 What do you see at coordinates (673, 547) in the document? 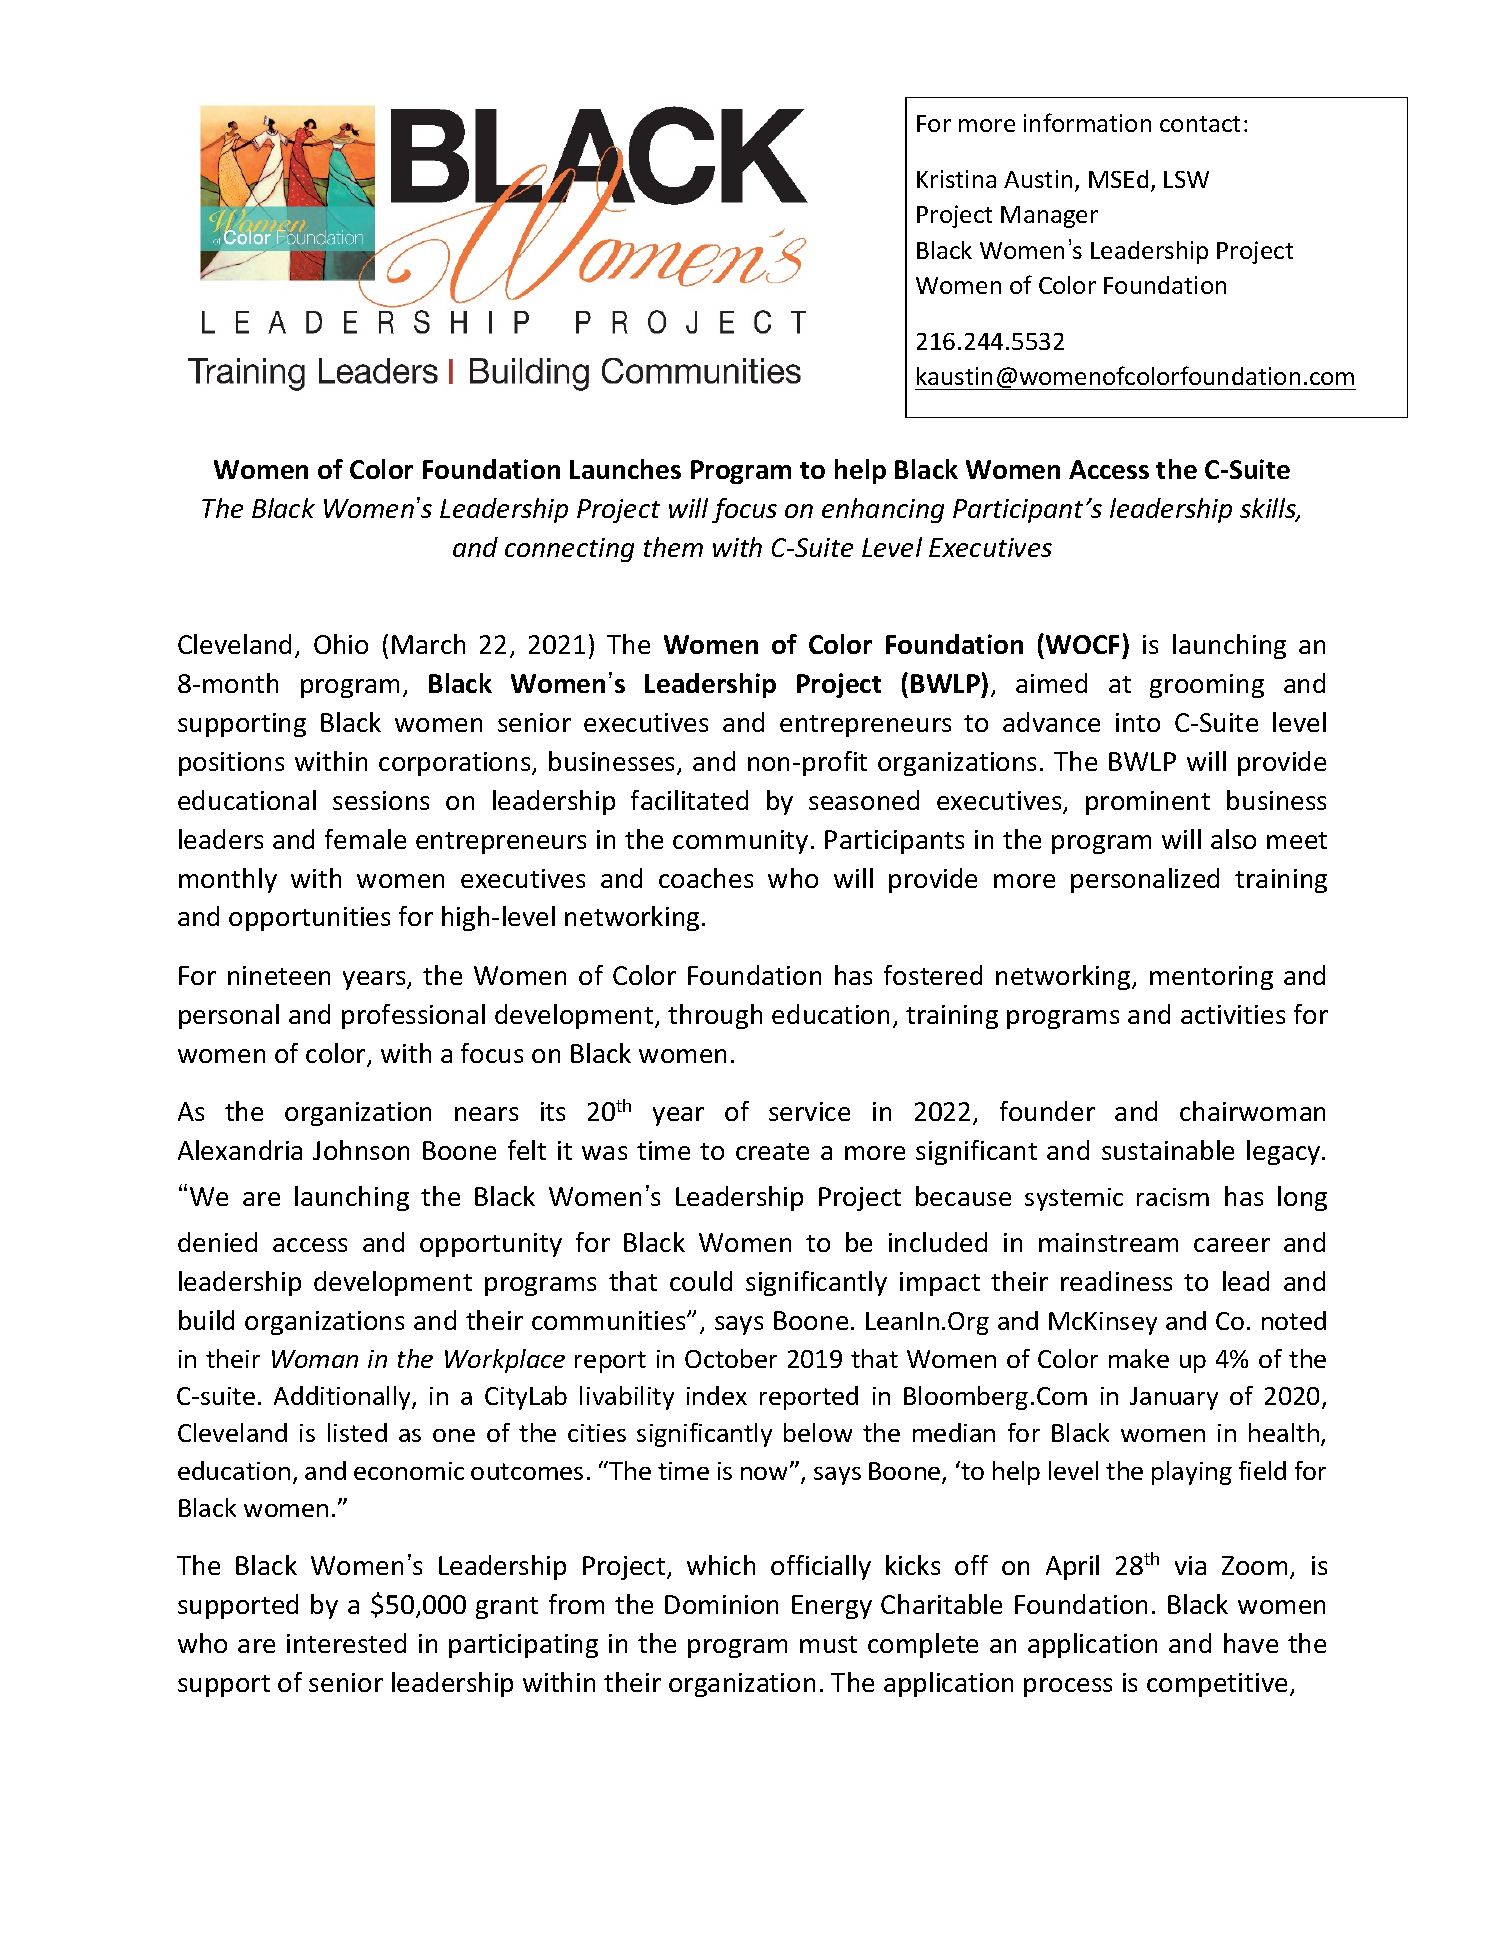
I see `them` at bounding box center [673, 547].
